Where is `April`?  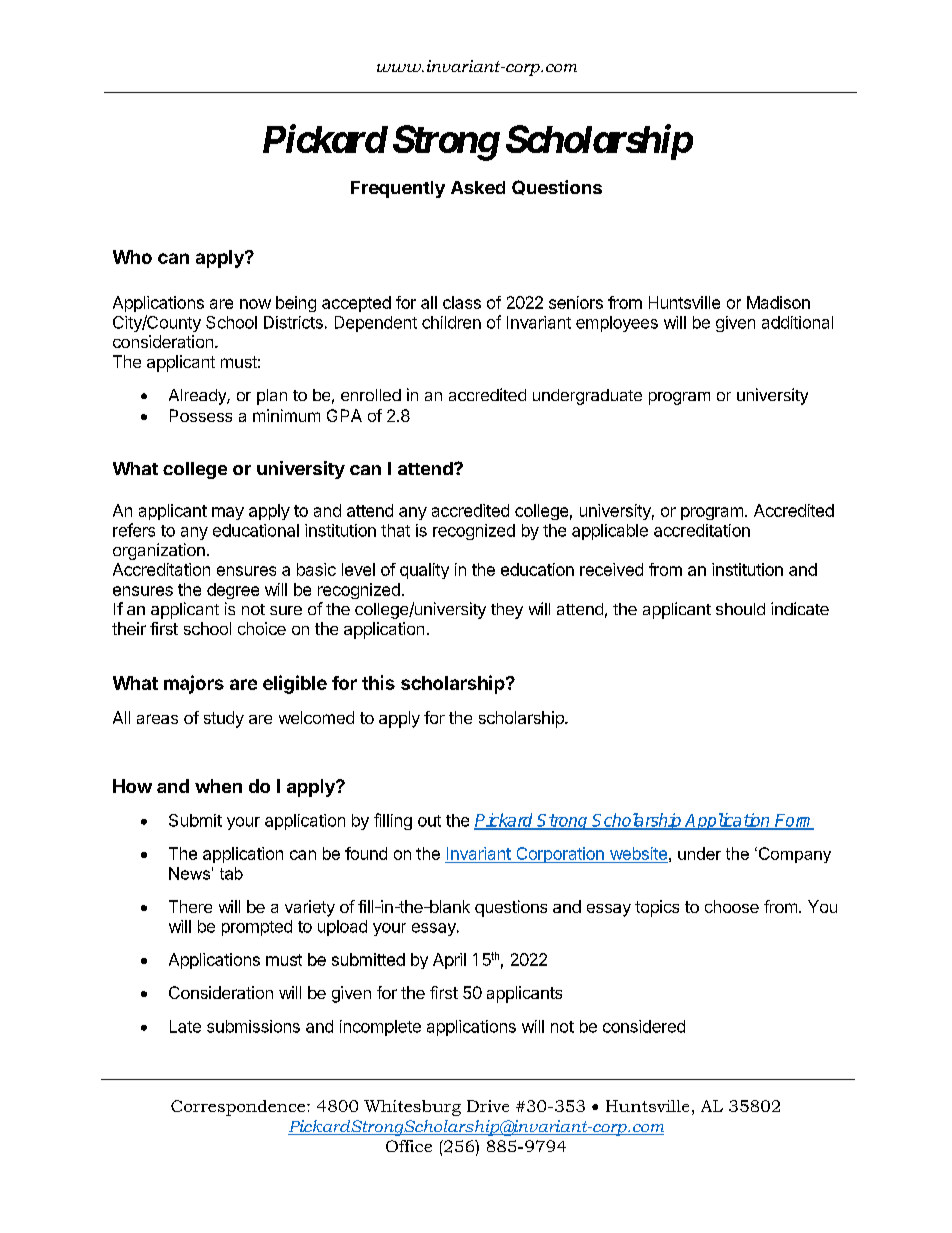 April is located at coordinates (449, 961).
